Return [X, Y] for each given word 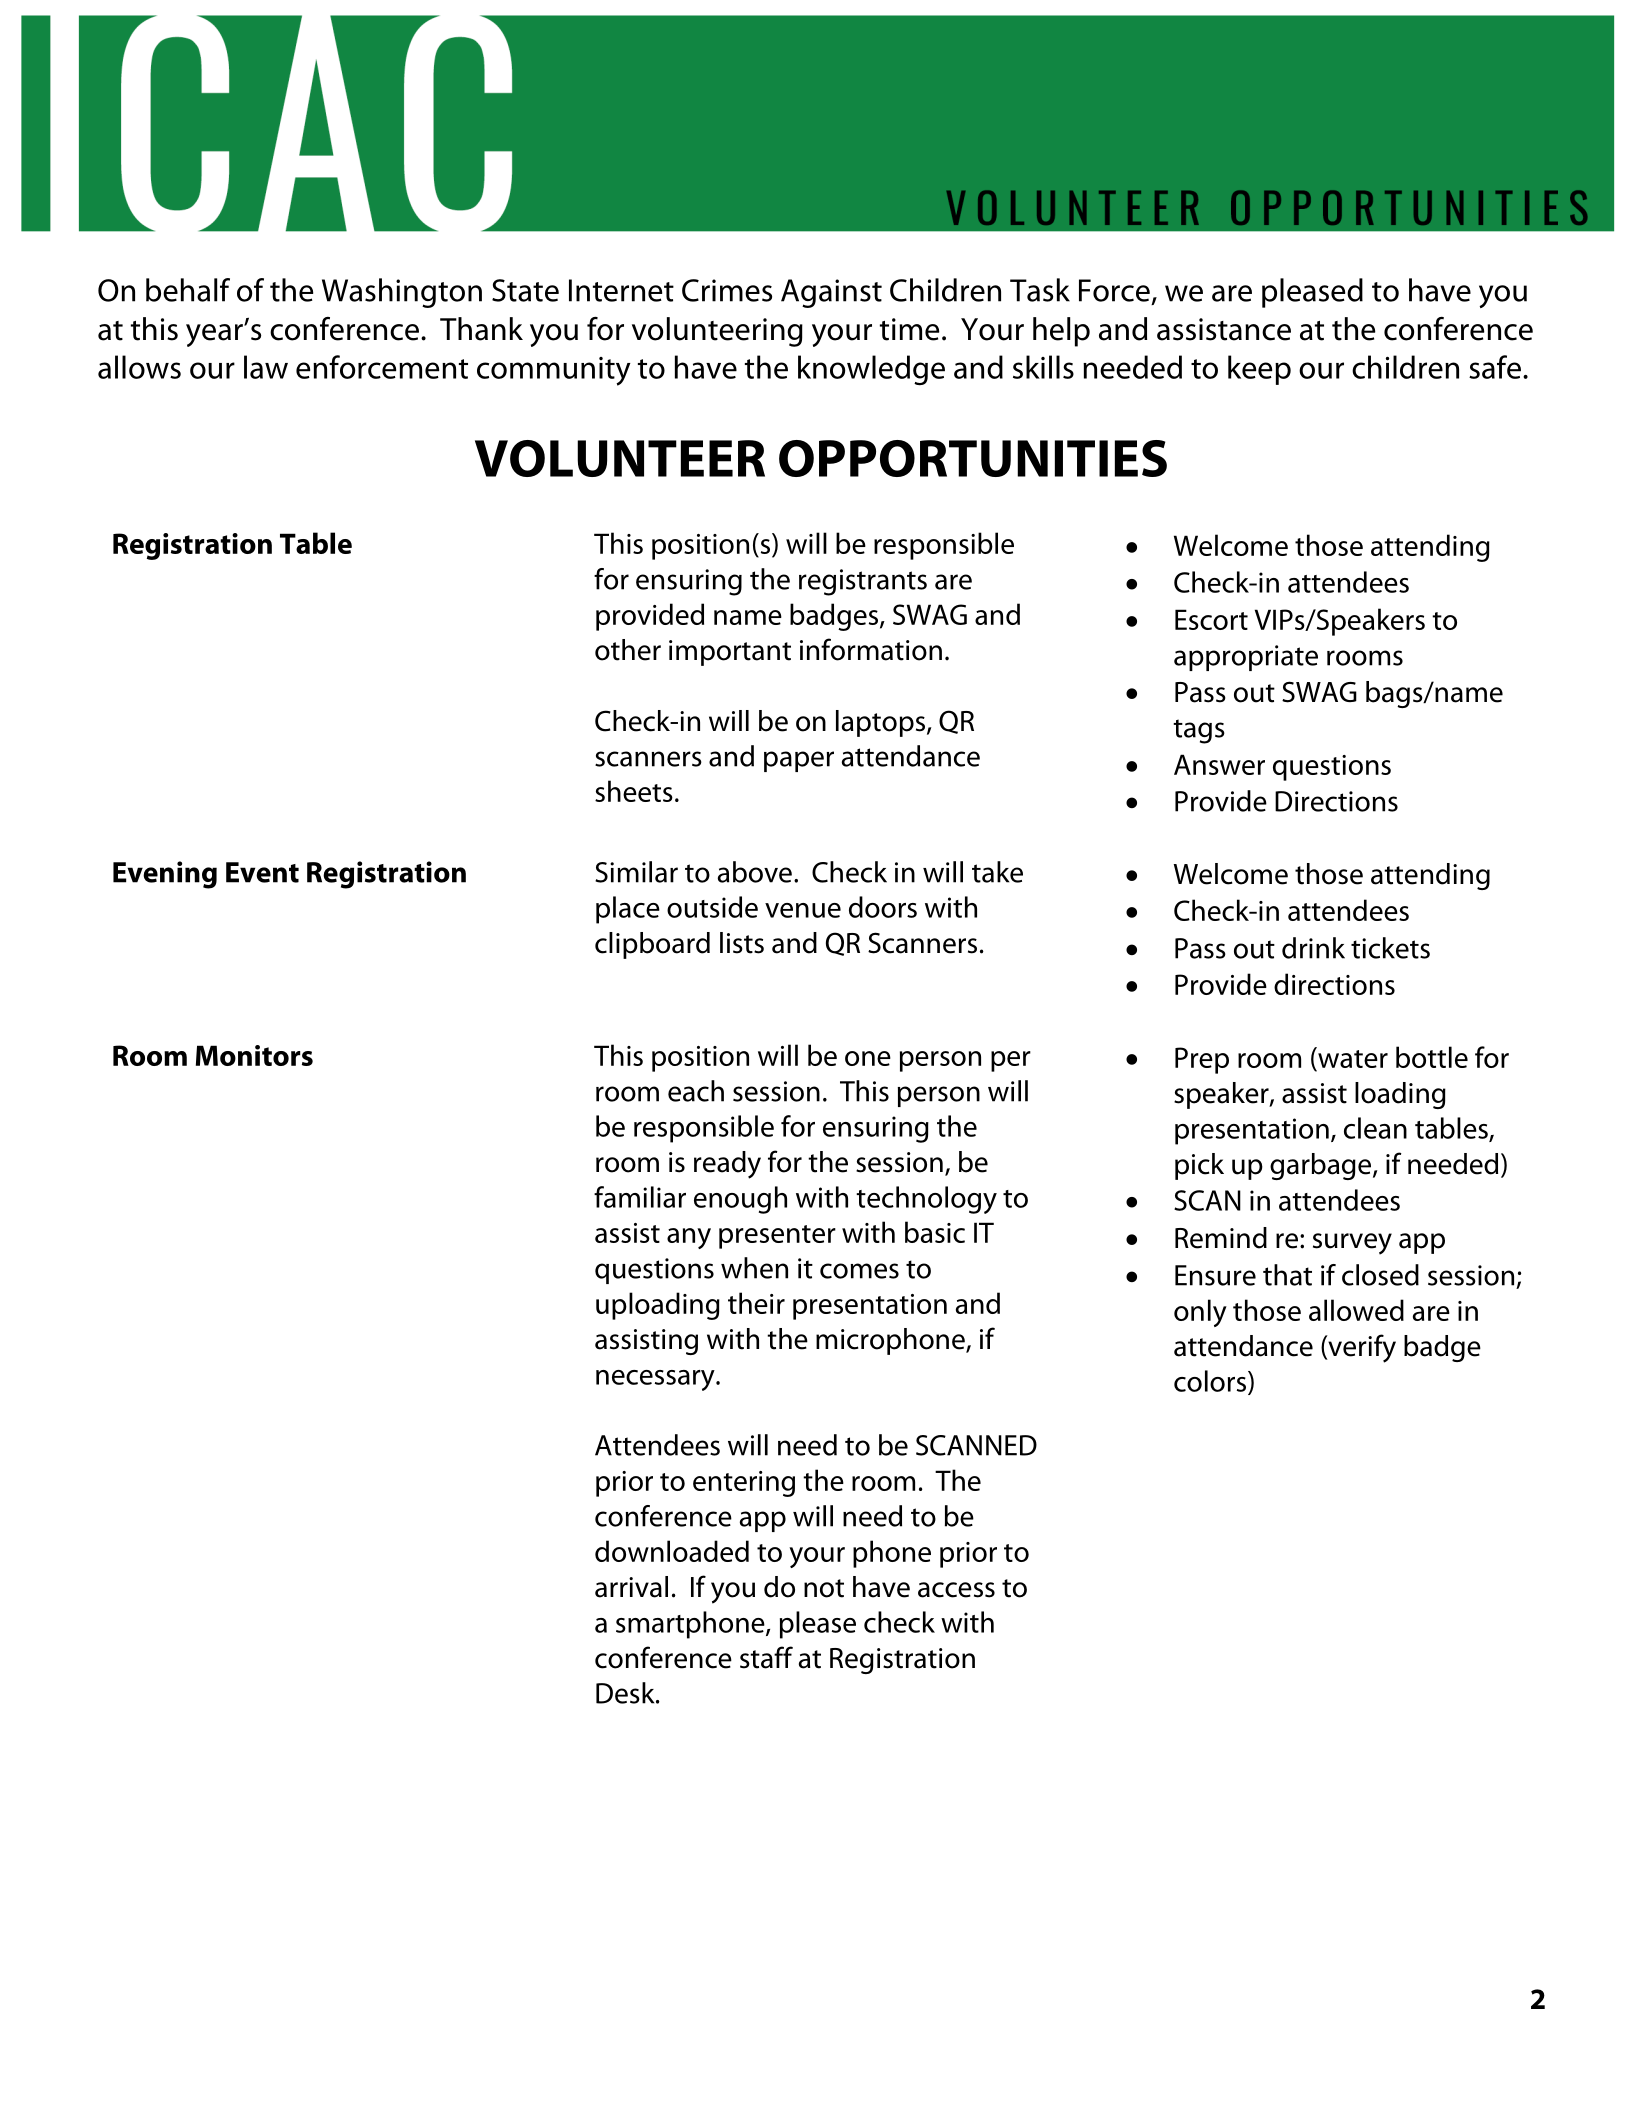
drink [1313, 948]
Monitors [254, 1055]
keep [1259, 370]
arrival [631, 1587]
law [266, 367]
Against [831, 293]
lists [742, 943]
